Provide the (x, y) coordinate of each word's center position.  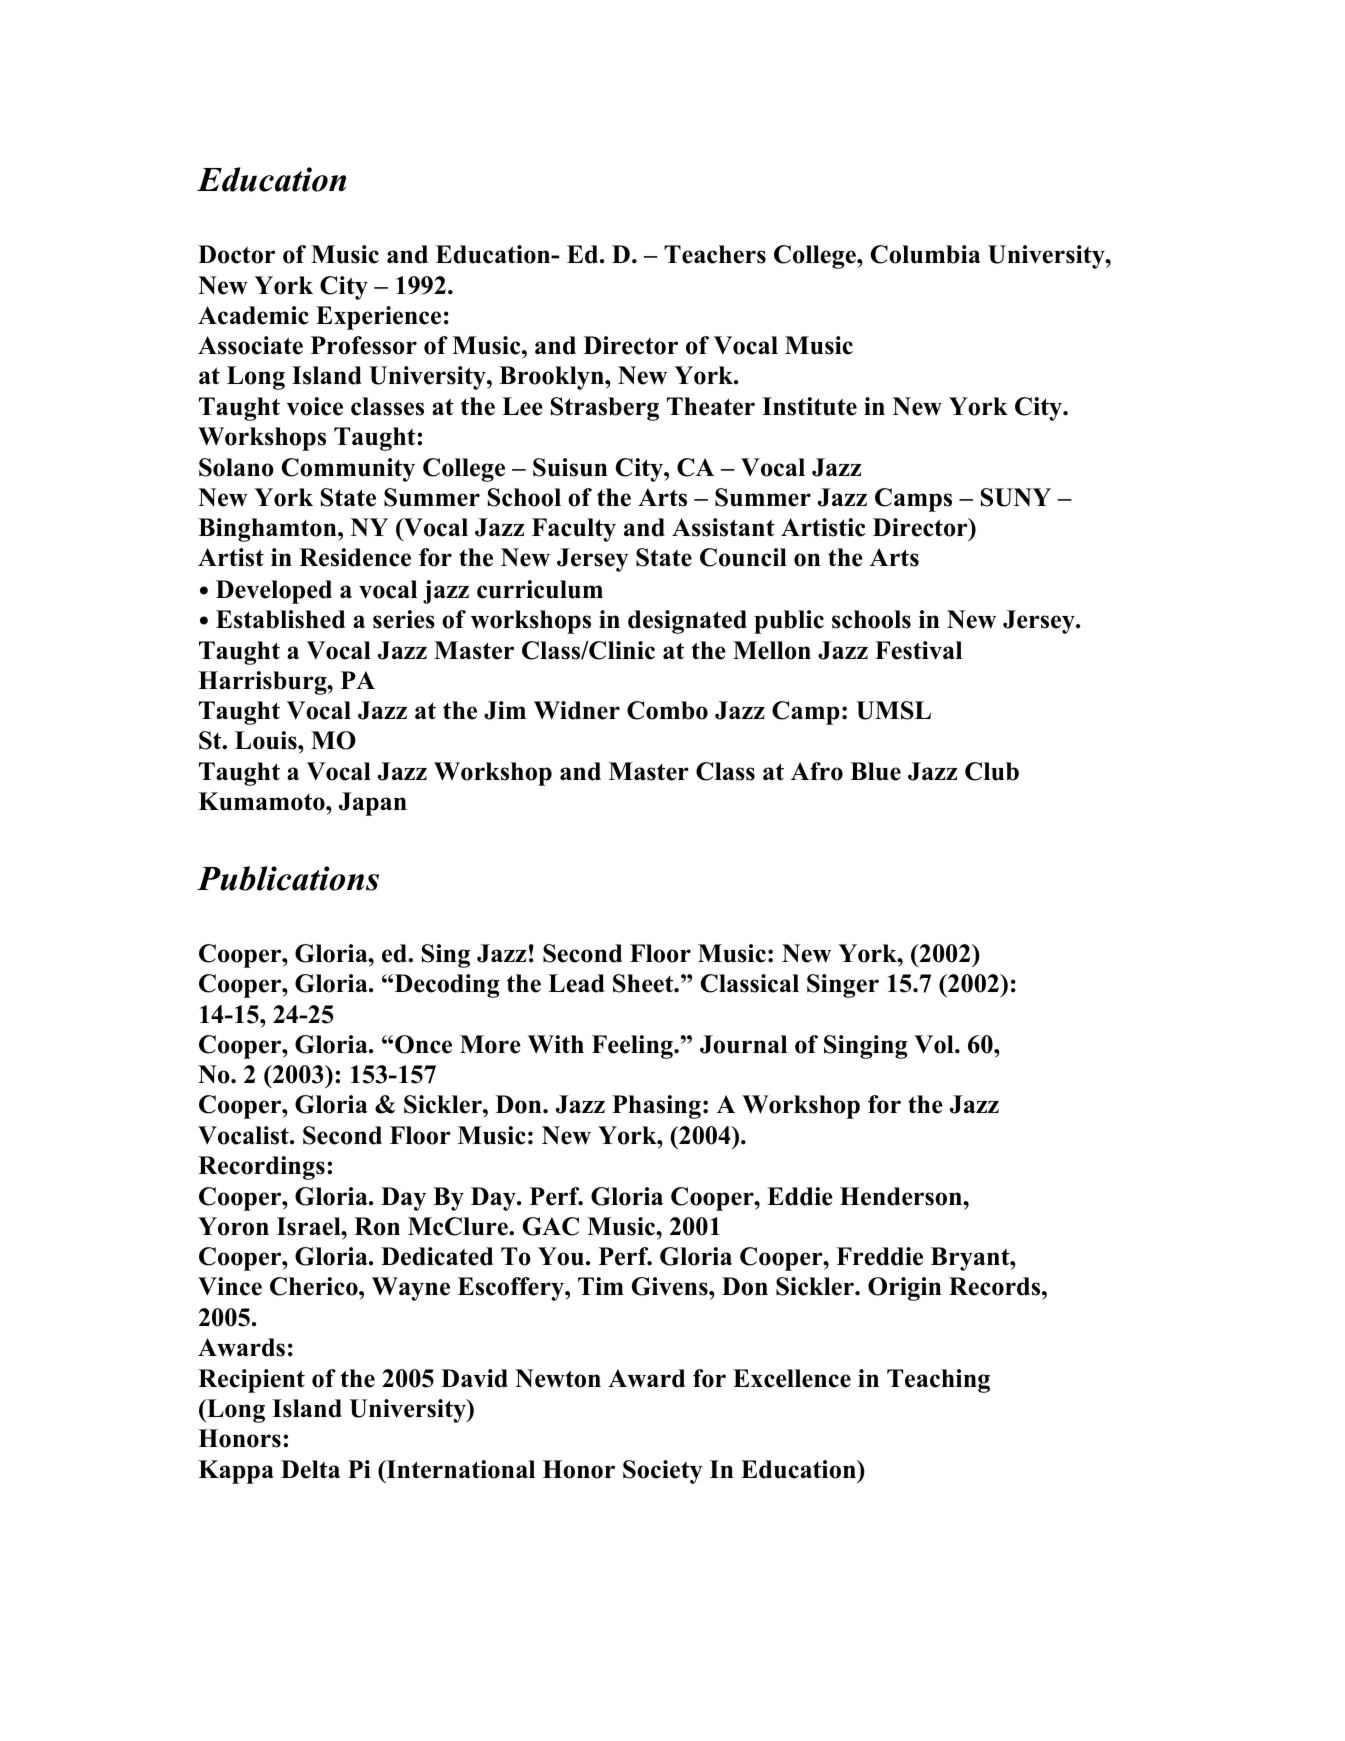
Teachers (715, 254)
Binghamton (268, 530)
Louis (267, 740)
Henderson (902, 1196)
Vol (935, 1044)
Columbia (926, 254)
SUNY (1016, 497)
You (561, 1256)
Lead (576, 983)
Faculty (574, 530)
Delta (310, 1469)
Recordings (261, 1168)
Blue (875, 771)
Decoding (445, 986)
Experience (378, 318)
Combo (667, 710)
